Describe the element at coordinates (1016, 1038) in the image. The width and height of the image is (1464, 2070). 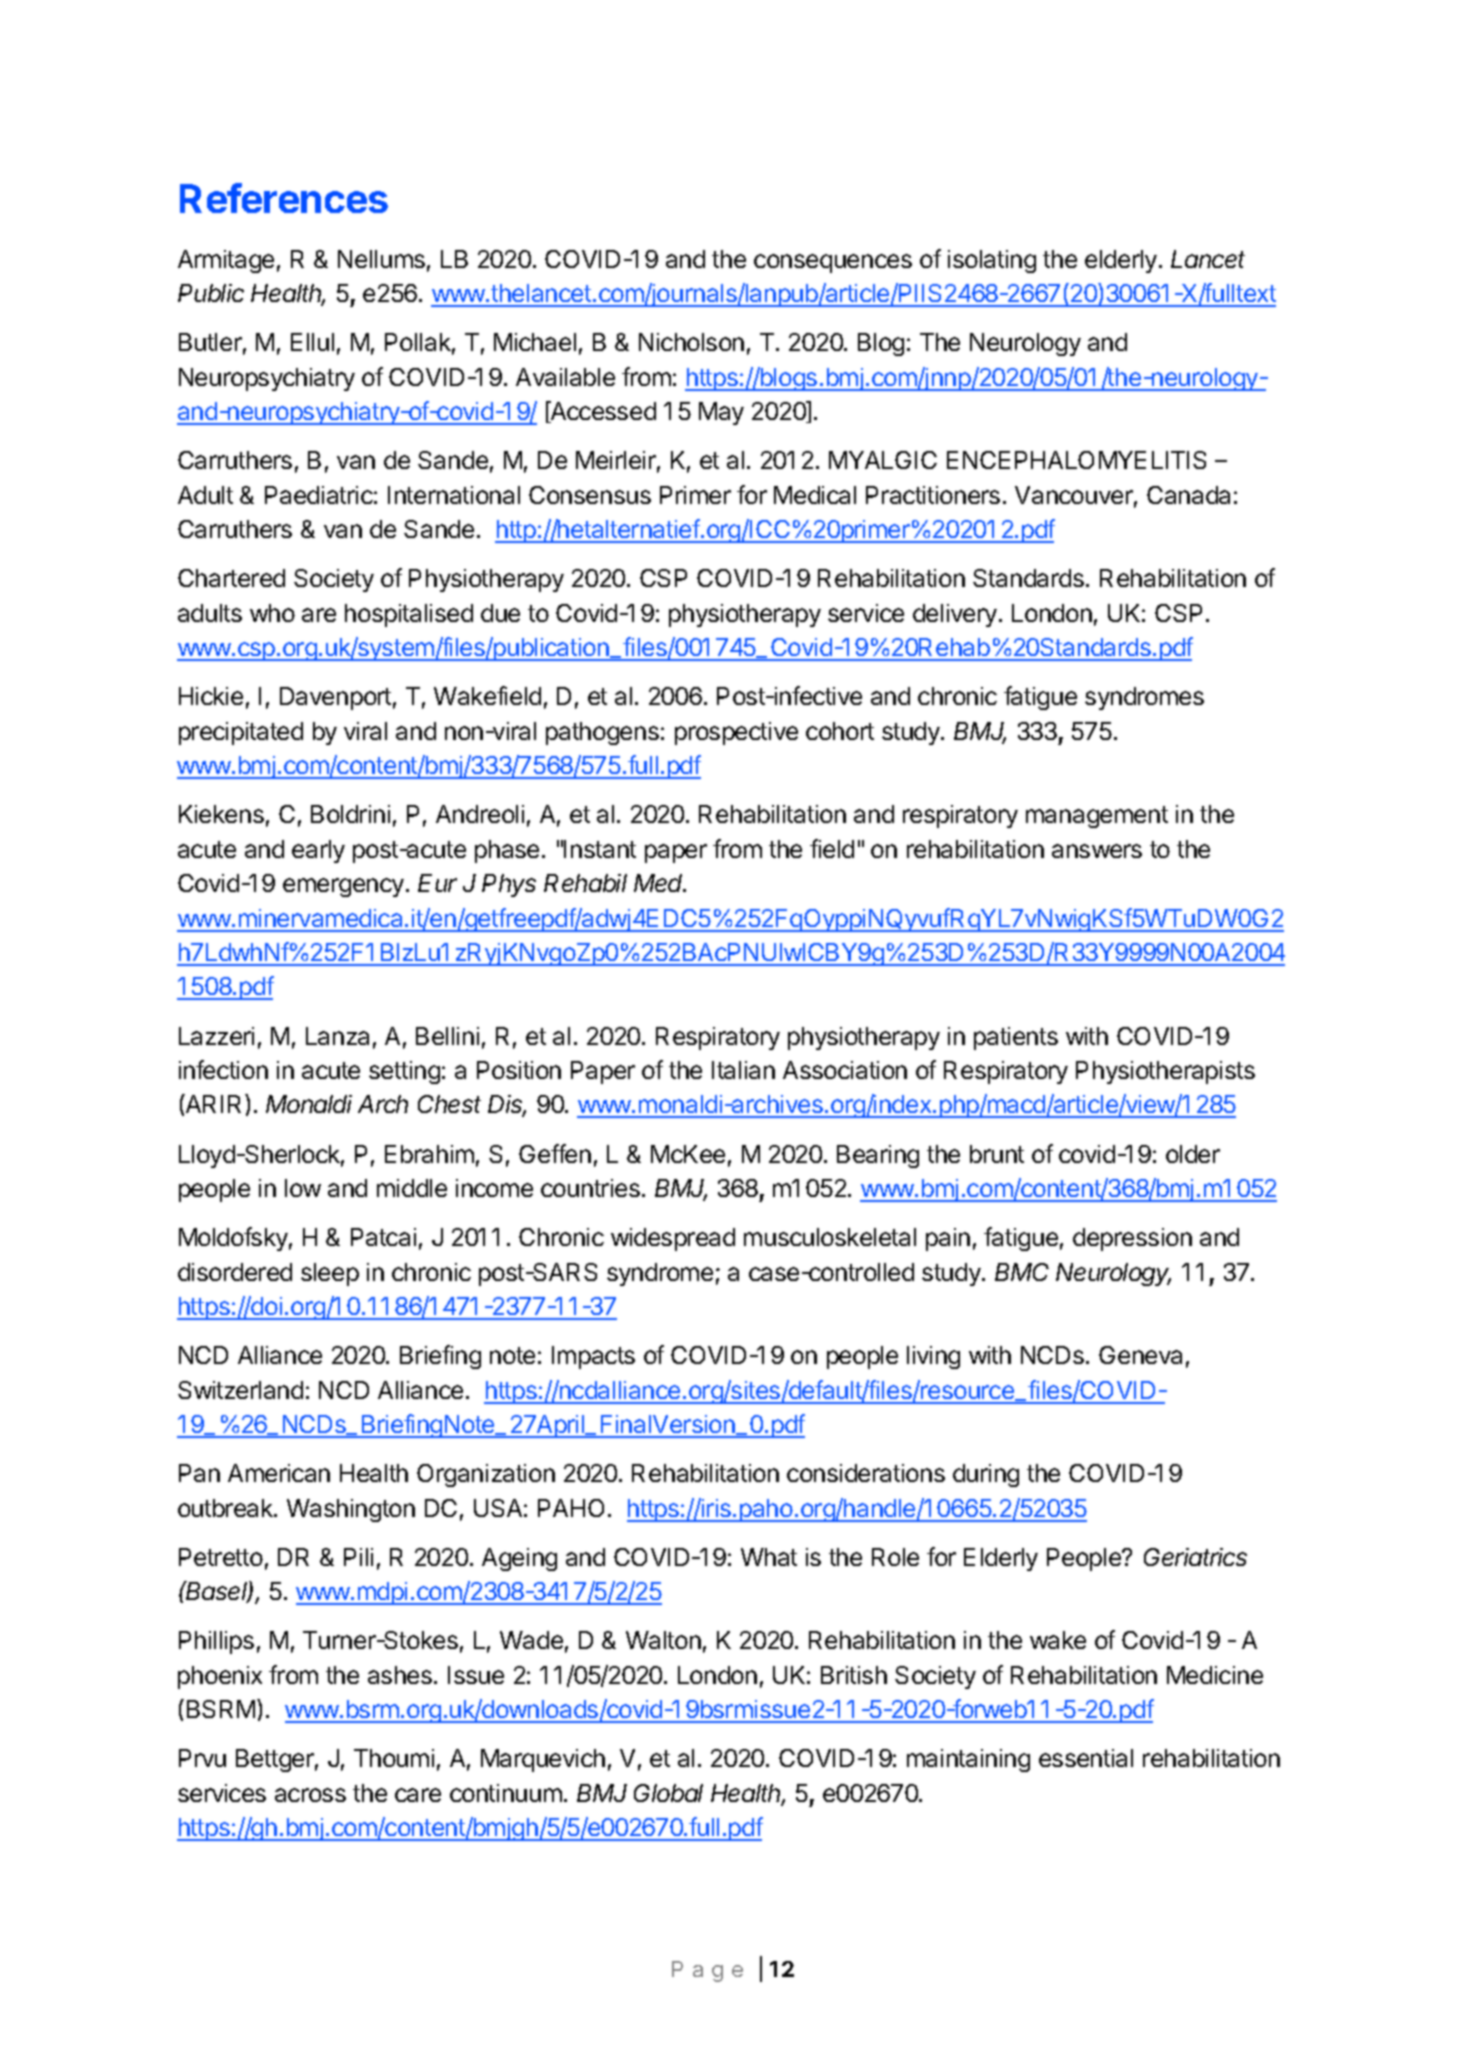
I see `patients` at that location.
